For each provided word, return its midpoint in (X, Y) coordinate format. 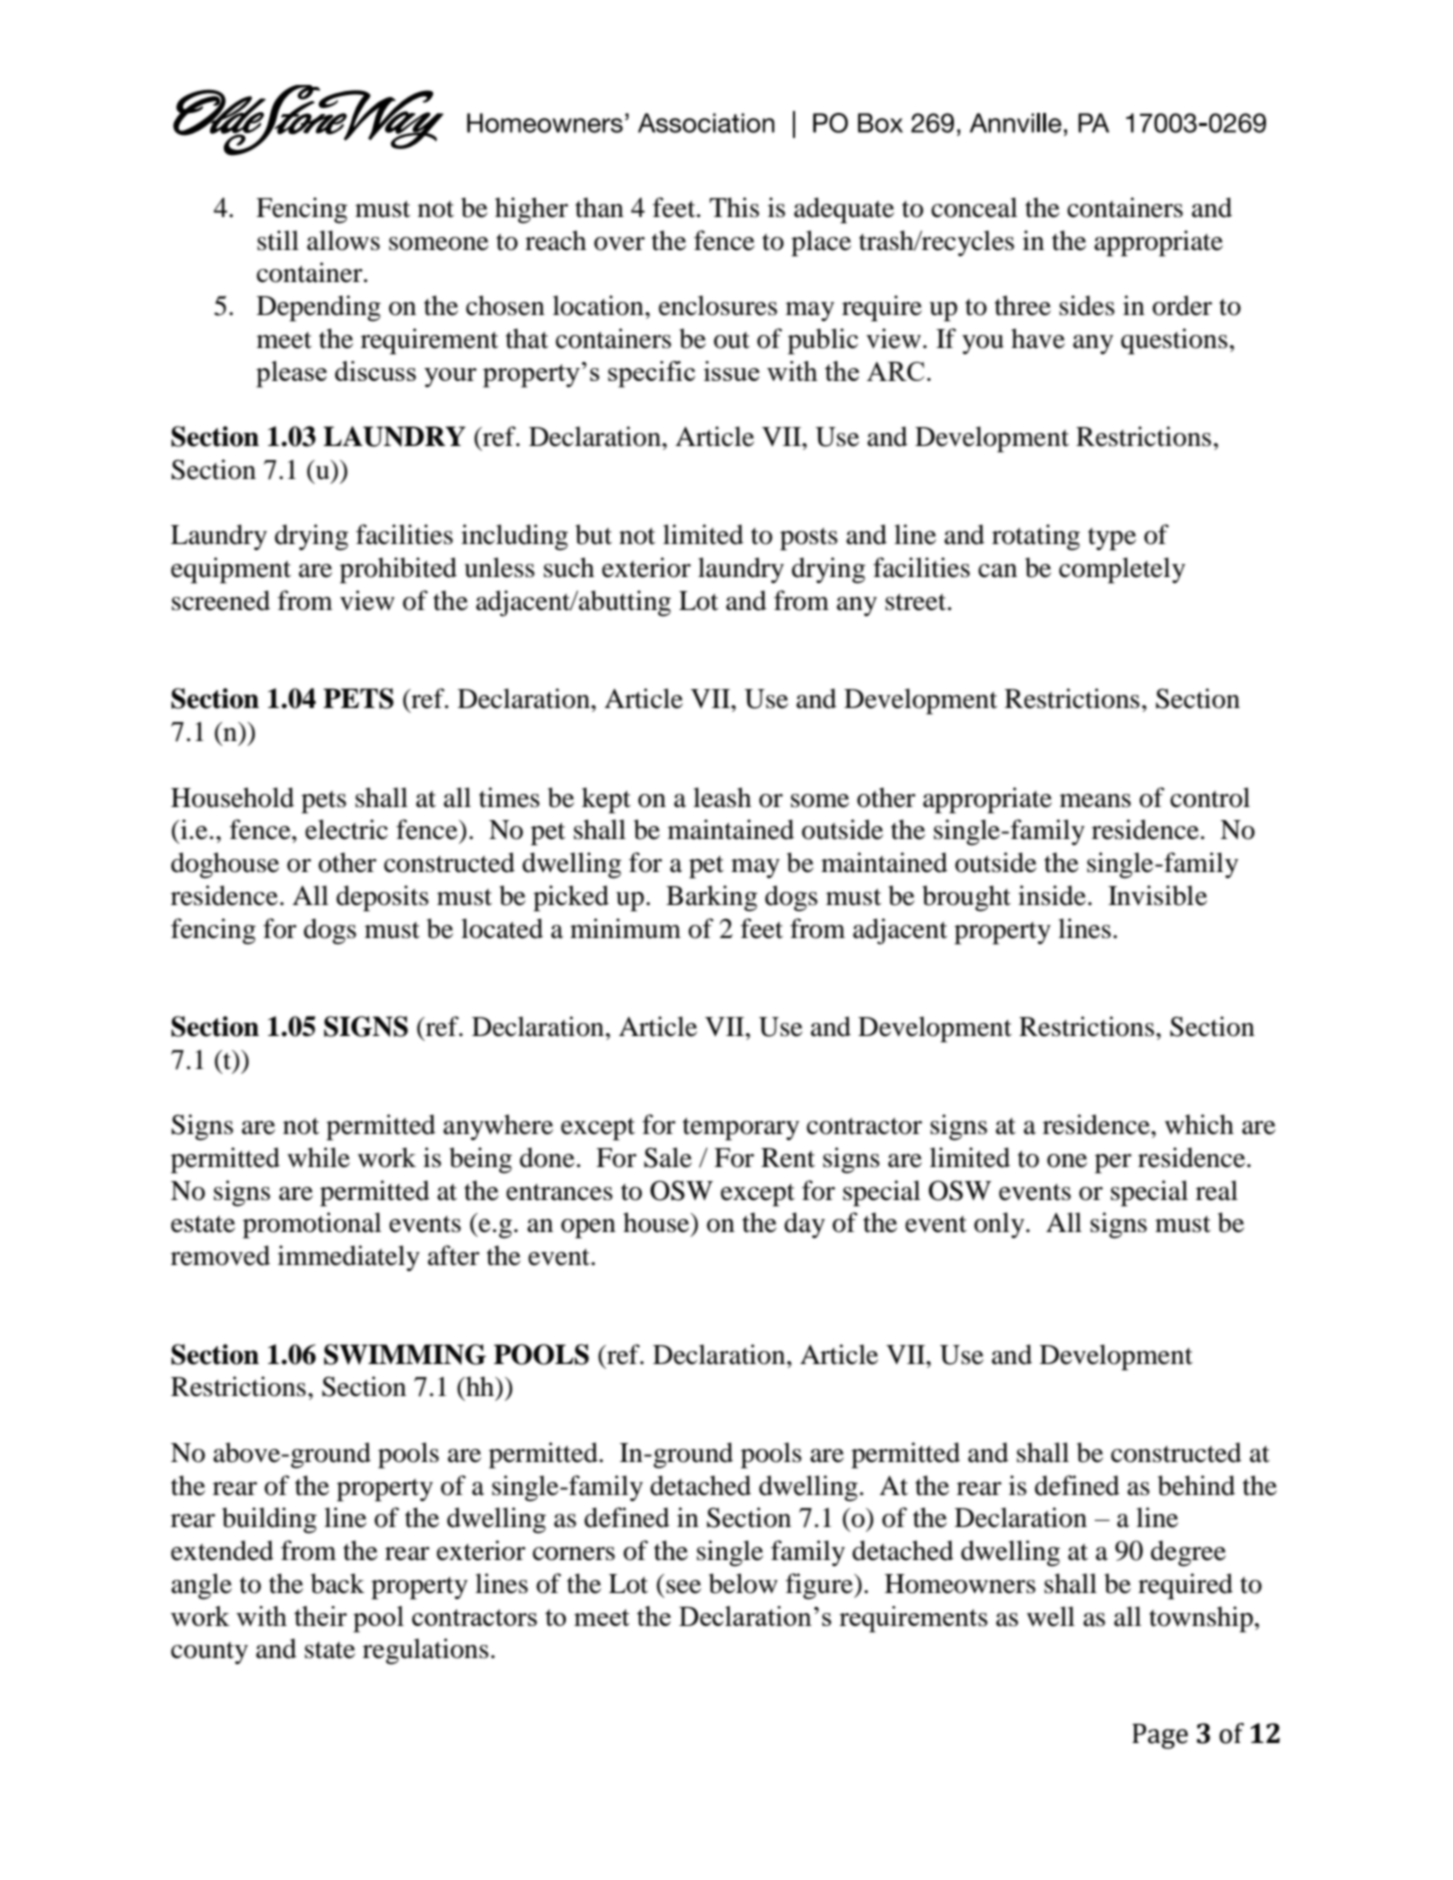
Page (1160, 1736)
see (683, 1587)
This (734, 207)
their (320, 1616)
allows (343, 240)
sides (1087, 305)
